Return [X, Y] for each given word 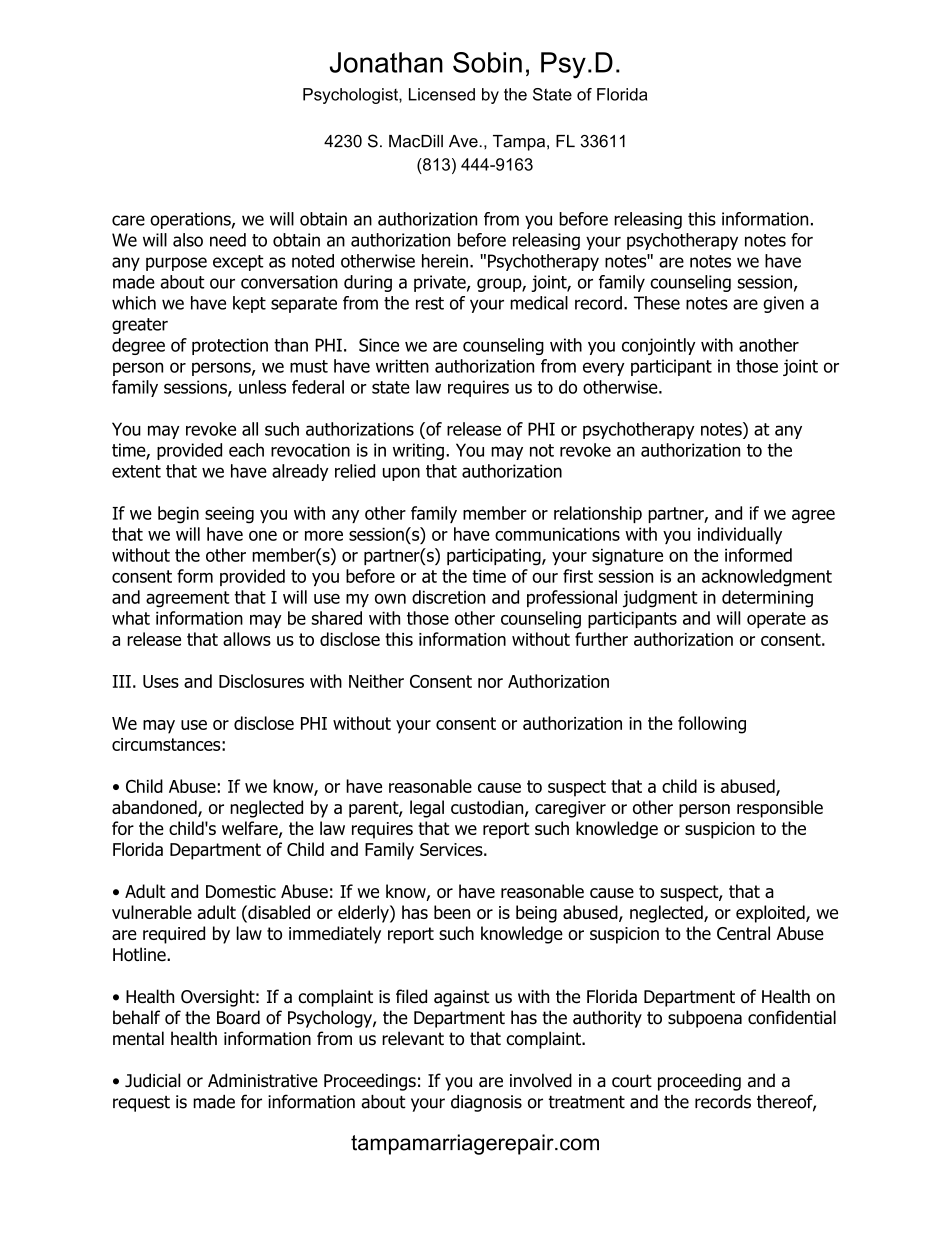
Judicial [152, 1080]
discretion [448, 597]
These [657, 303]
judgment [660, 599]
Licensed [442, 94]
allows [247, 639]
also [188, 240]
